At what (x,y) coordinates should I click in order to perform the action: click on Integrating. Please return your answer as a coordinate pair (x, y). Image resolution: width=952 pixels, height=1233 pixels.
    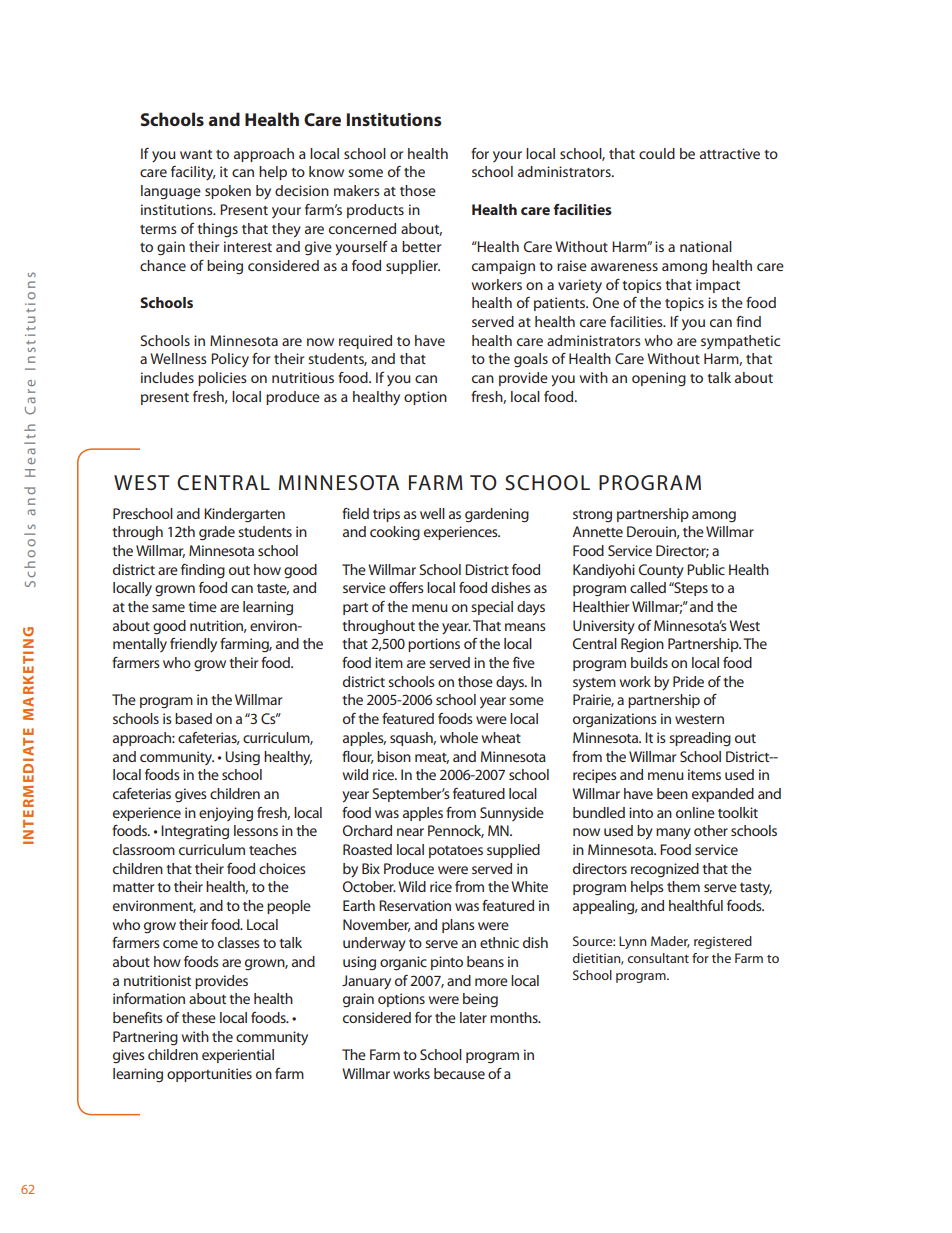
    Looking at the image, I should click on (195, 832).
